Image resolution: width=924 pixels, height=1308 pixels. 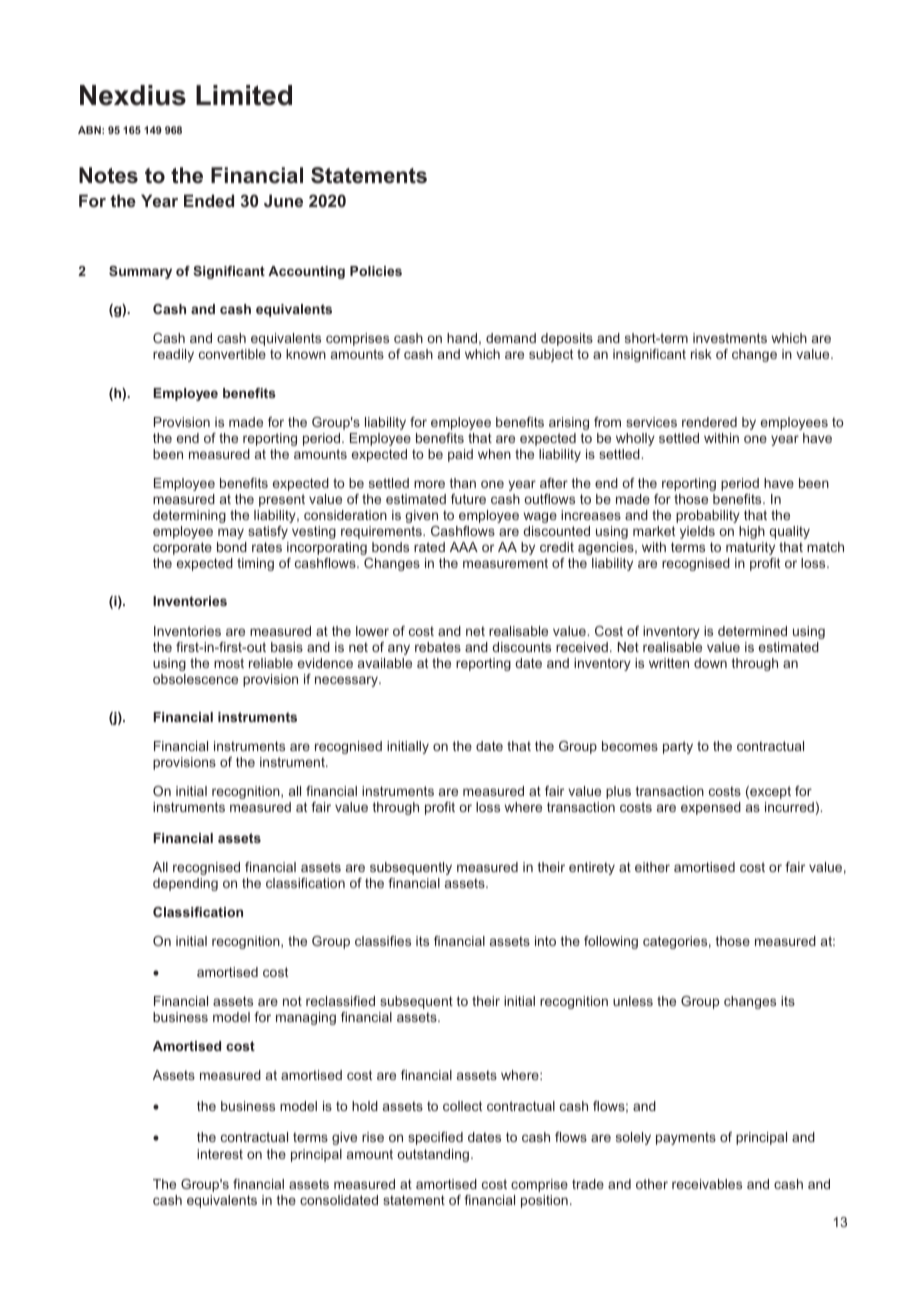 I want to click on into, so click(x=545, y=941).
